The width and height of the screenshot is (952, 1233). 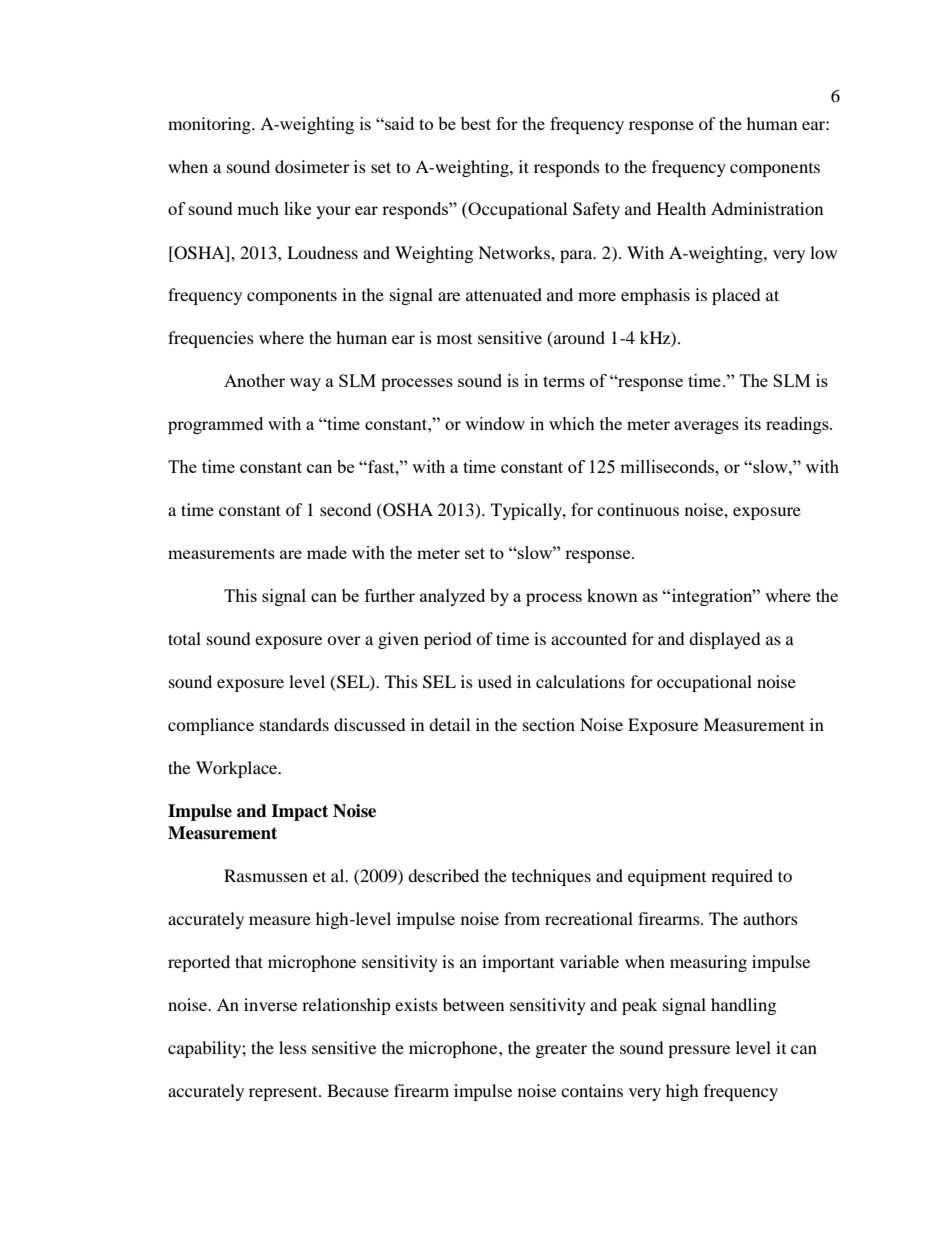 What do you see at coordinates (561, 1051) in the screenshot?
I see `greater` at bounding box center [561, 1051].
